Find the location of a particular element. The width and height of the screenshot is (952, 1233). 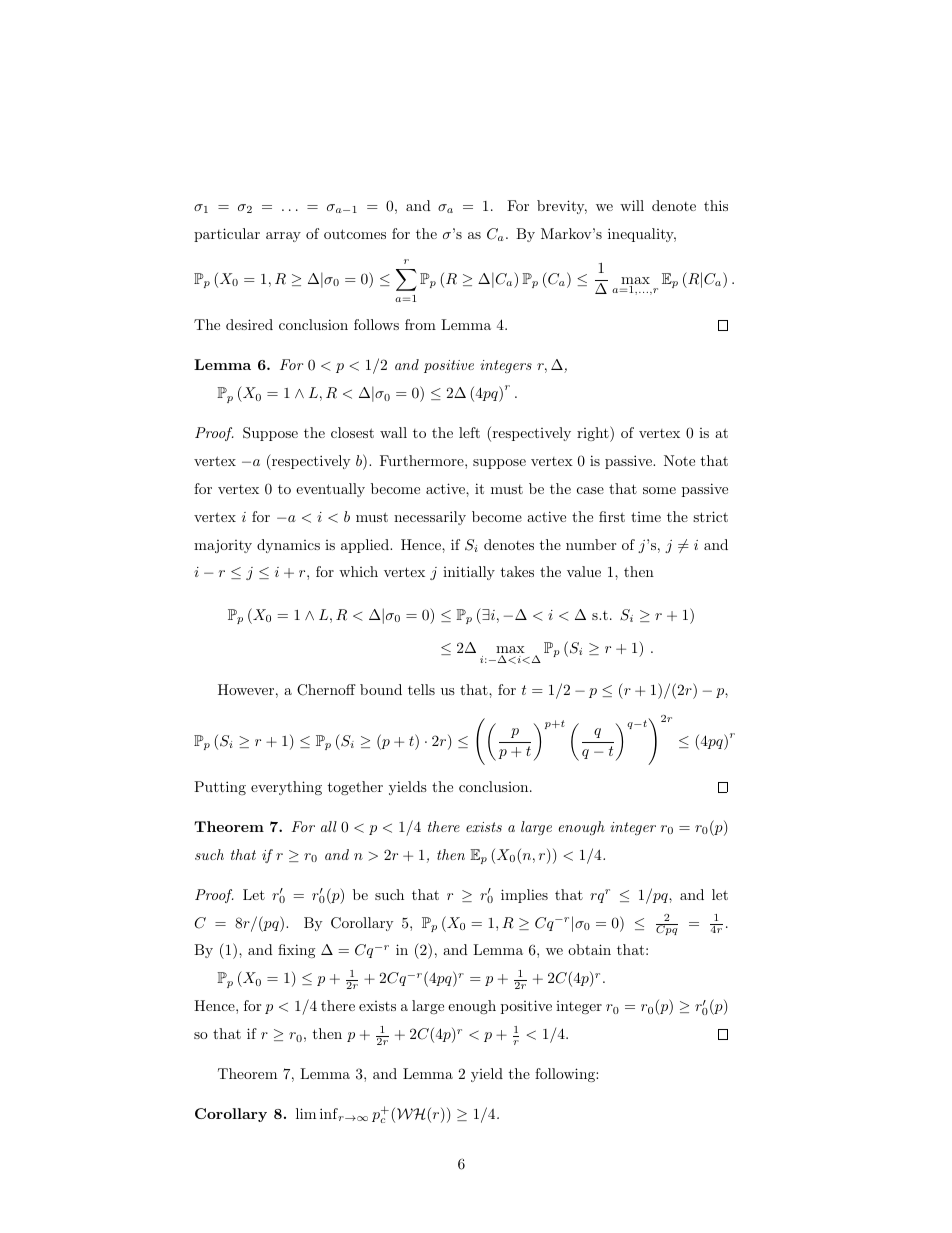

will is located at coordinates (632, 205).
